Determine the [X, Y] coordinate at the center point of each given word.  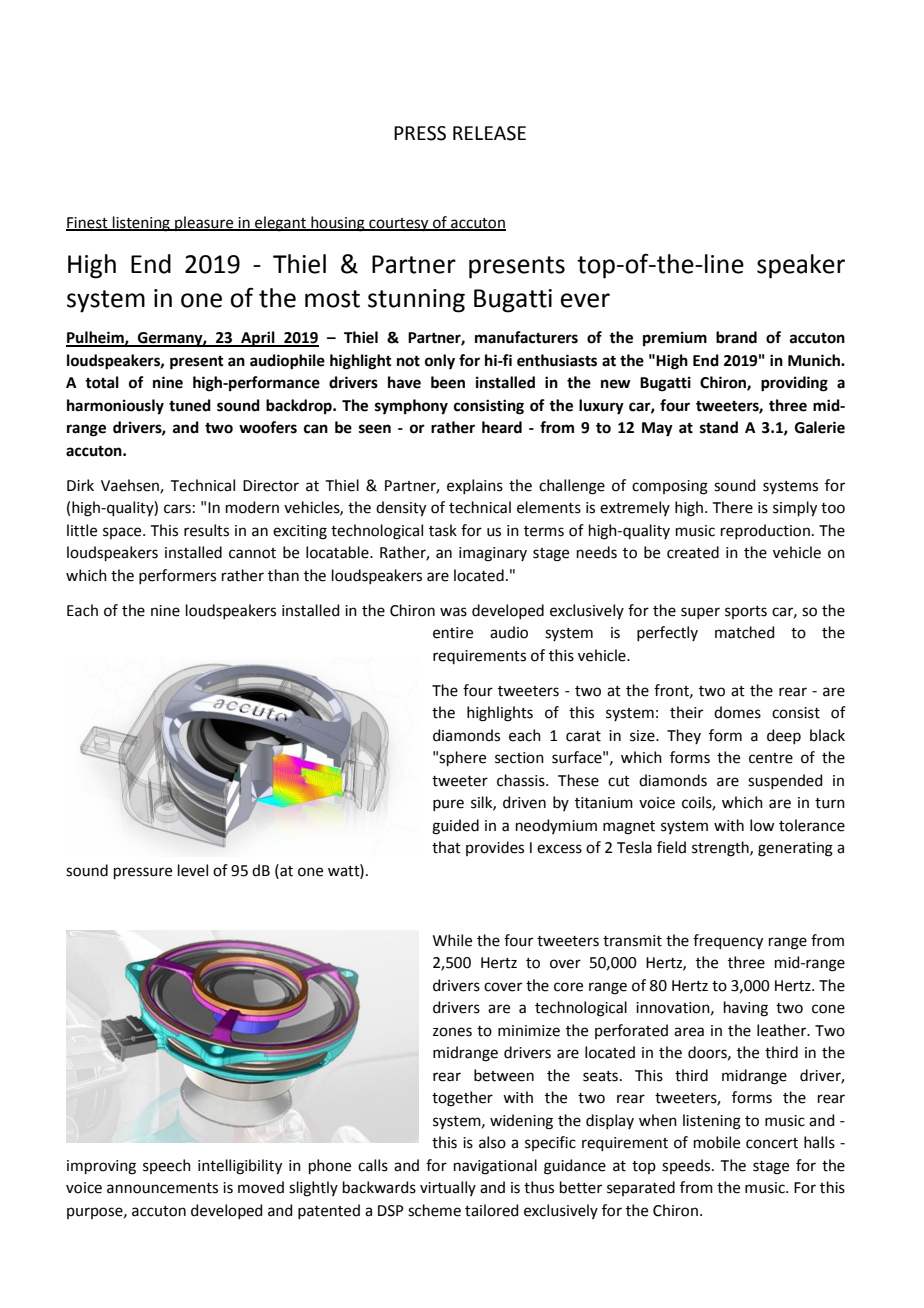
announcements [162, 1188]
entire [453, 633]
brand [736, 337]
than [283, 575]
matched [745, 632]
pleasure [204, 223]
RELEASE [489, 133]
